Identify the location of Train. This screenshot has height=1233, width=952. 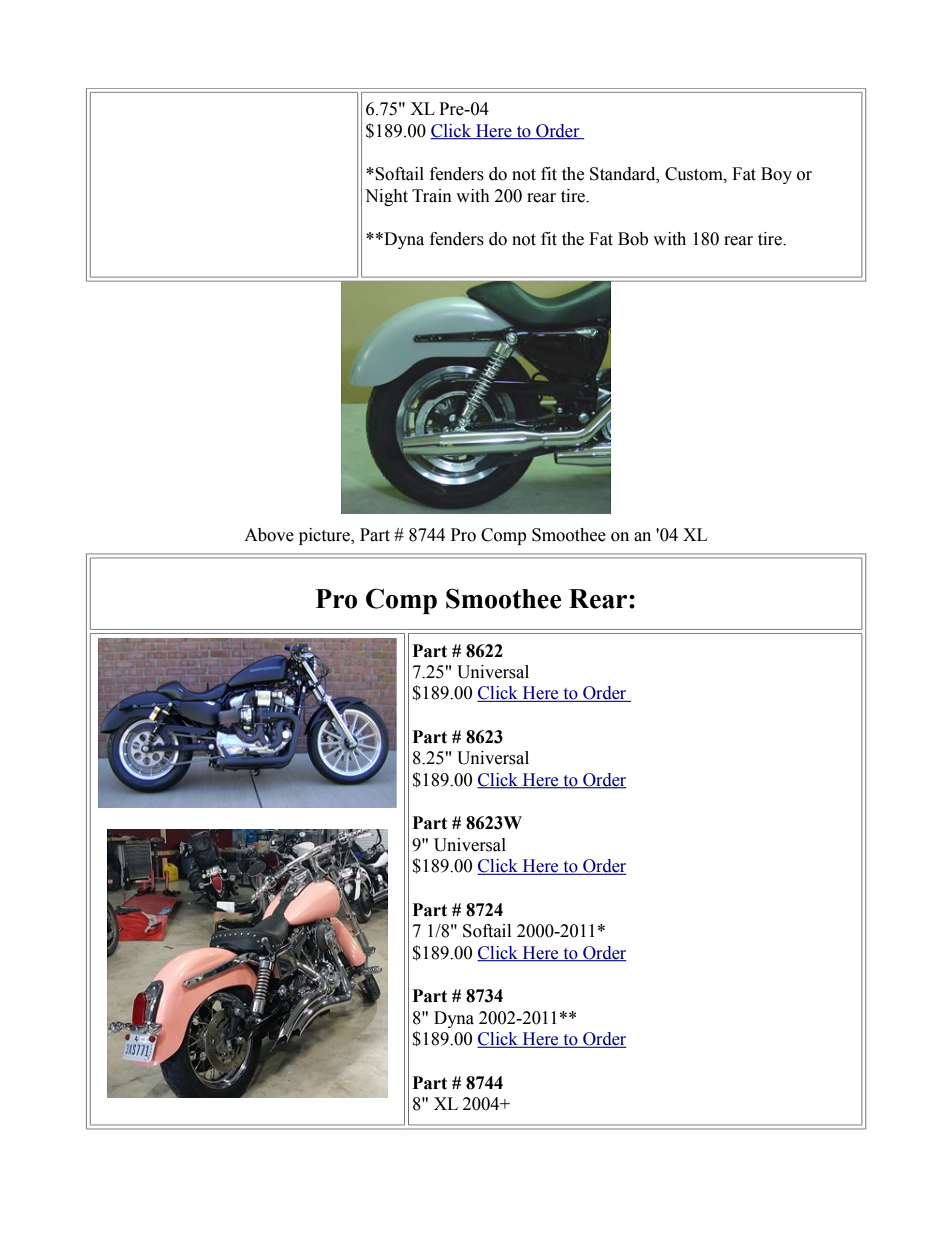
(432, 196).
